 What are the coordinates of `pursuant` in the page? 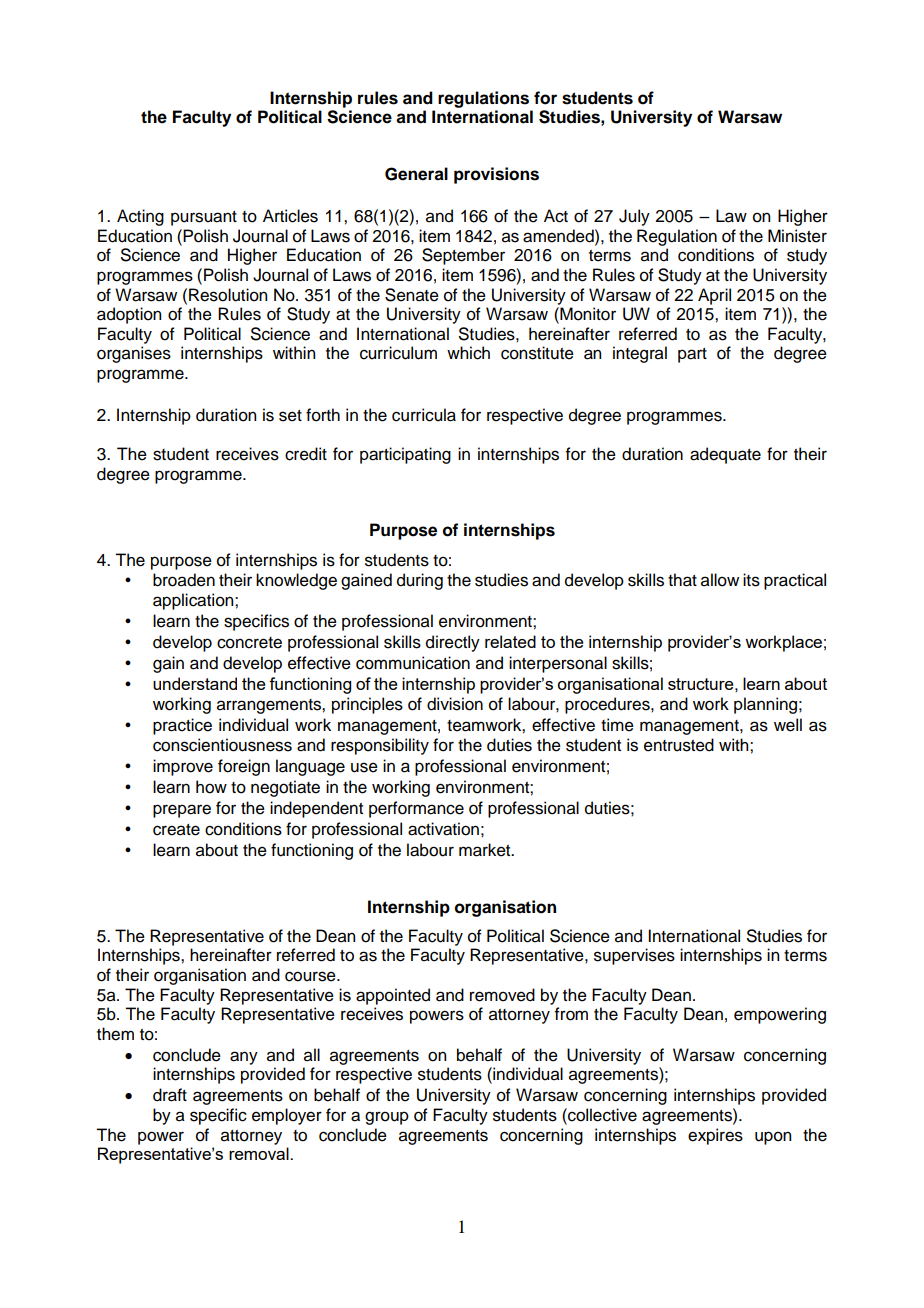 It's located at (204, 218).
